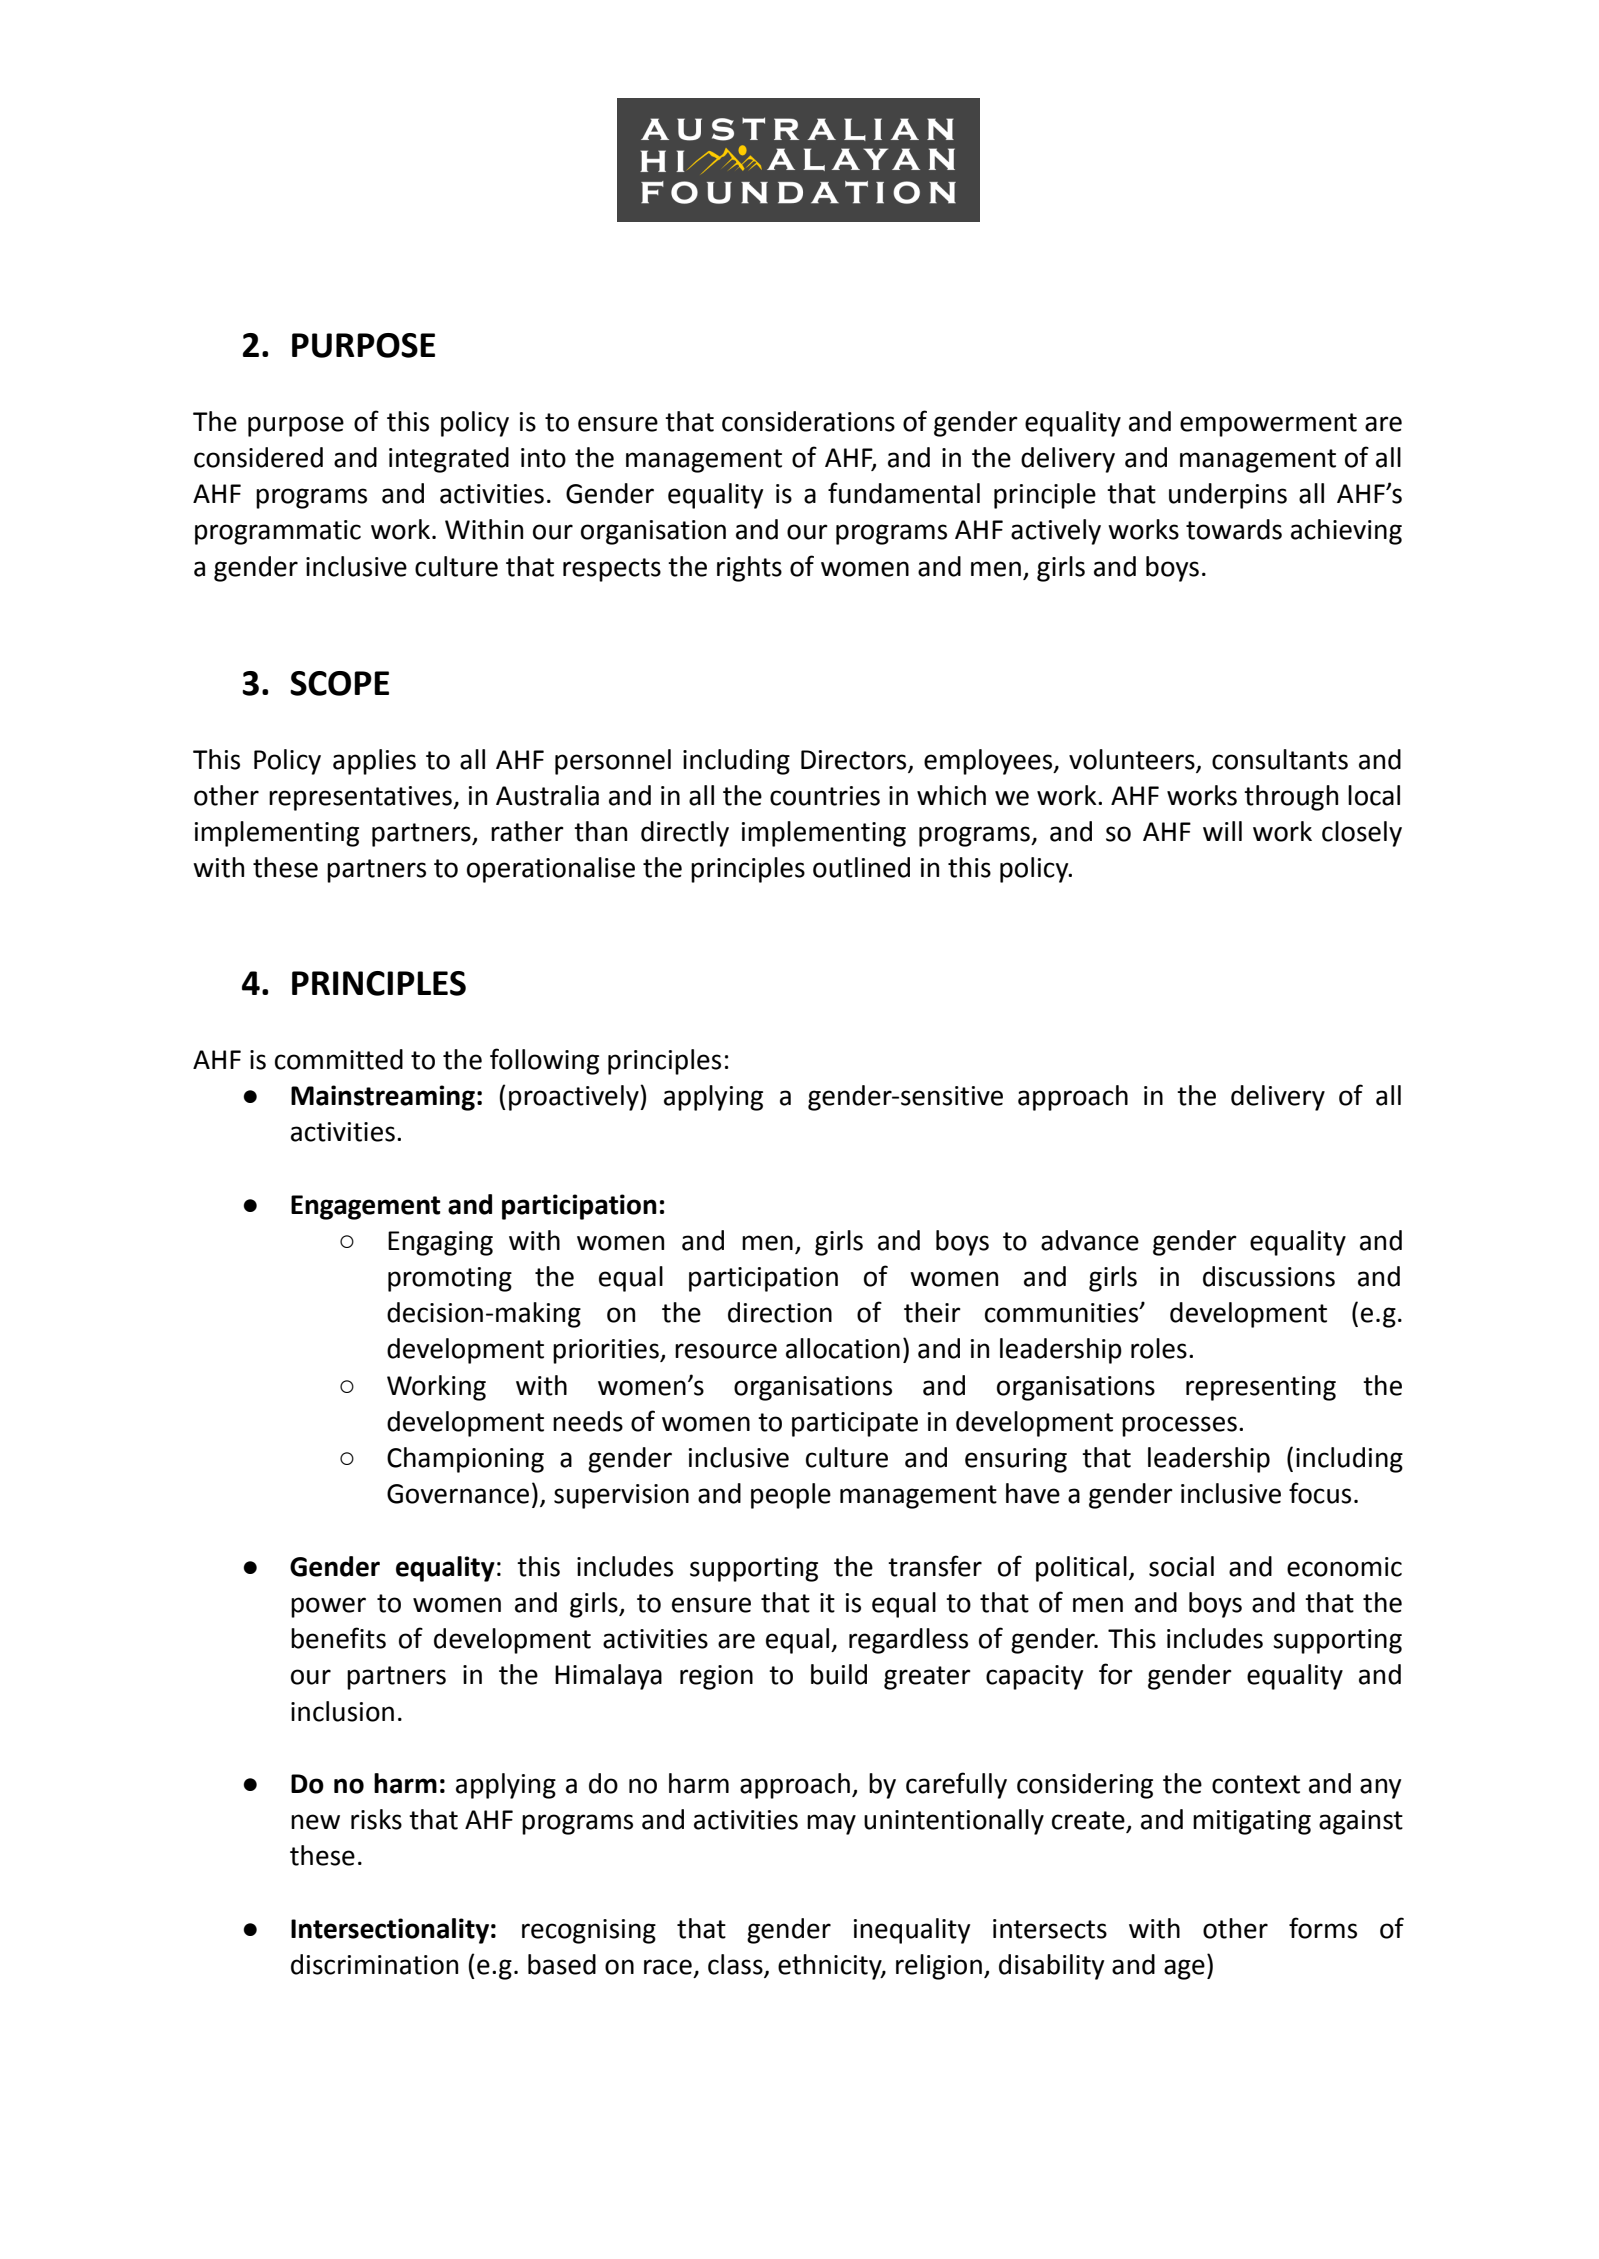 The height and width of the screenshot is (2259, 1599). Describe the element at coordinates (1228, 496) in the screenshot. I see `underpins` at that location.
